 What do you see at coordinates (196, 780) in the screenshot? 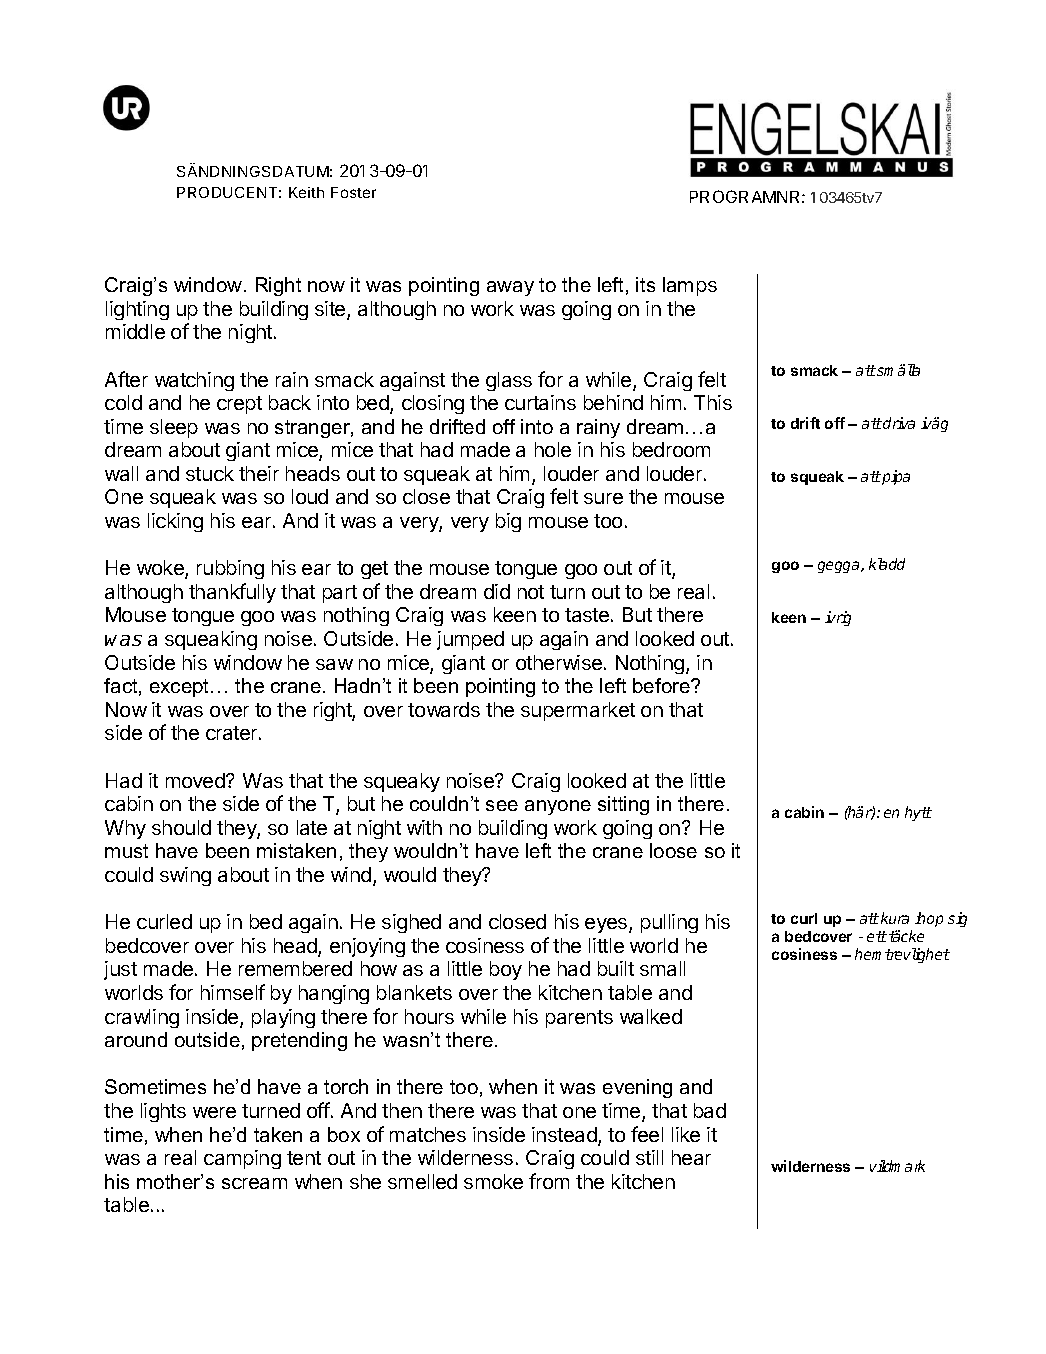
I see `moved` at bounding box center [196, 780].
